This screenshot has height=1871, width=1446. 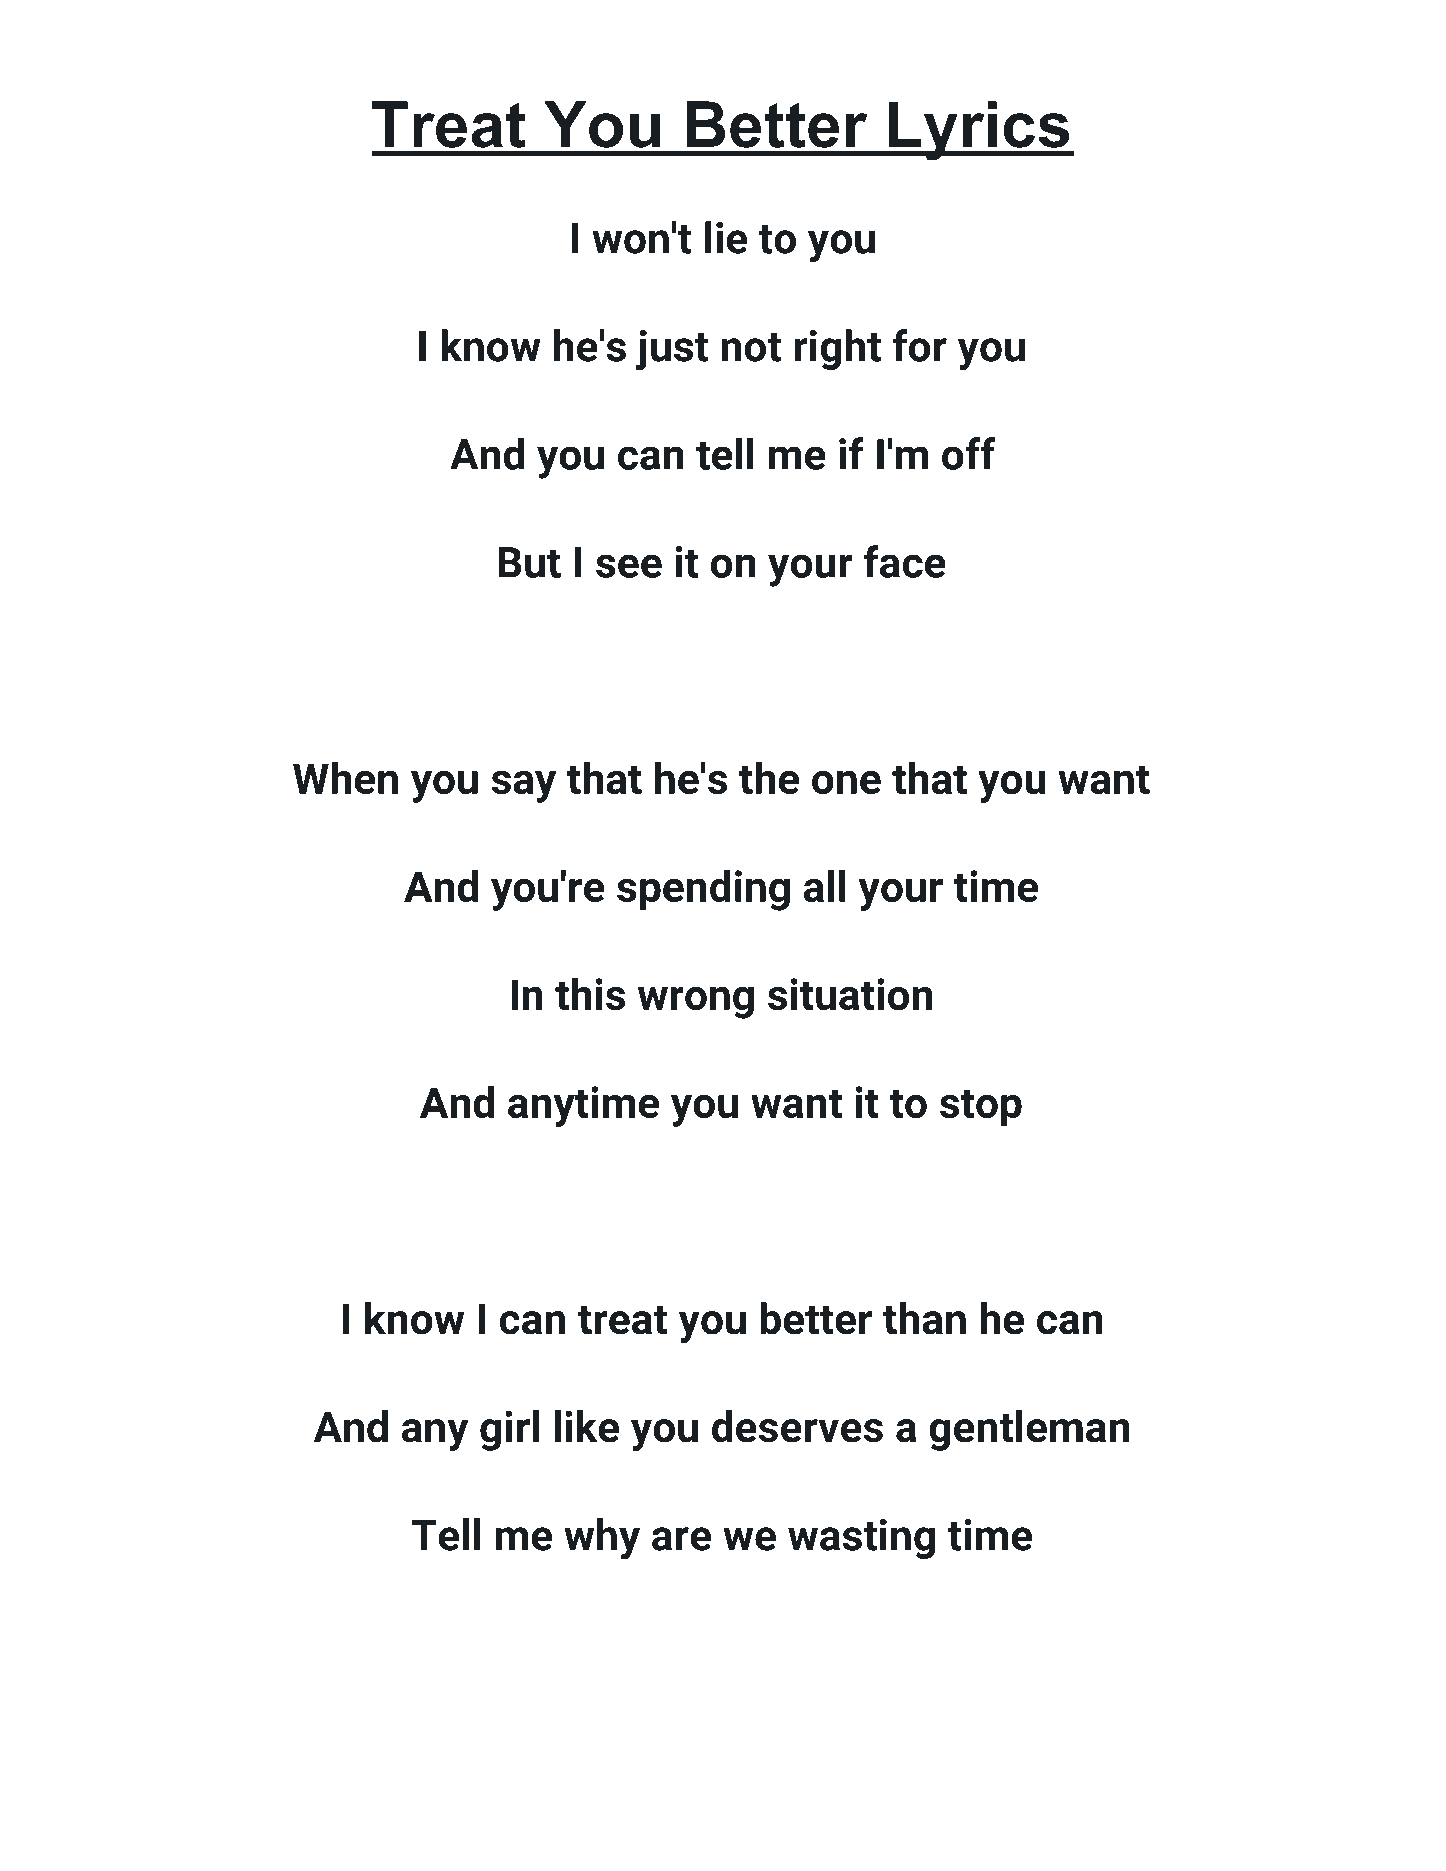 What do you see at coordinates (590, 994) in the screenshot?
I see `this` at bounding box center [590, 994].
